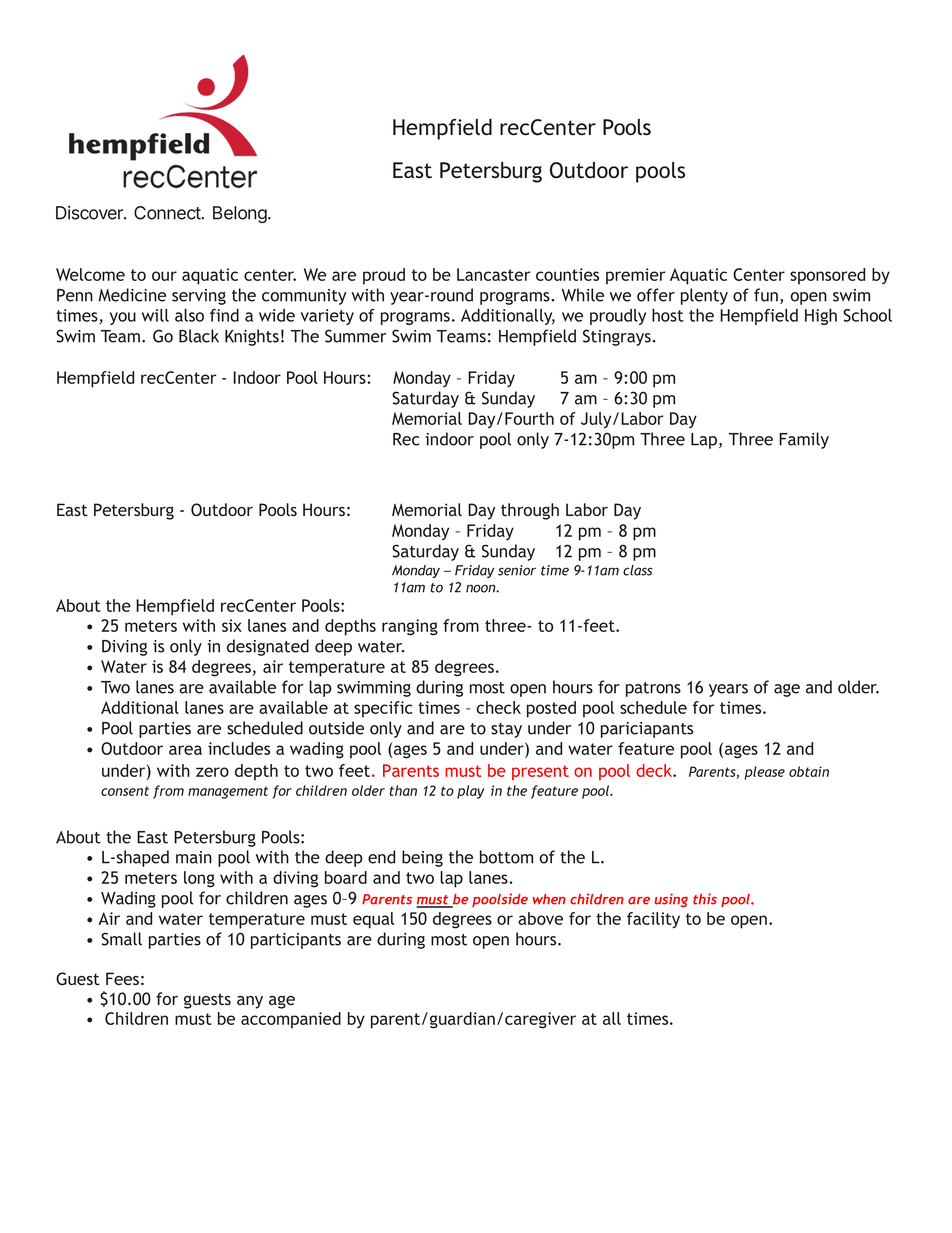 This document has width=952, height=1233. What do you see at coordinates (827, 276) in the document?
I see `sponsored` at bounding box center [827, 276].
